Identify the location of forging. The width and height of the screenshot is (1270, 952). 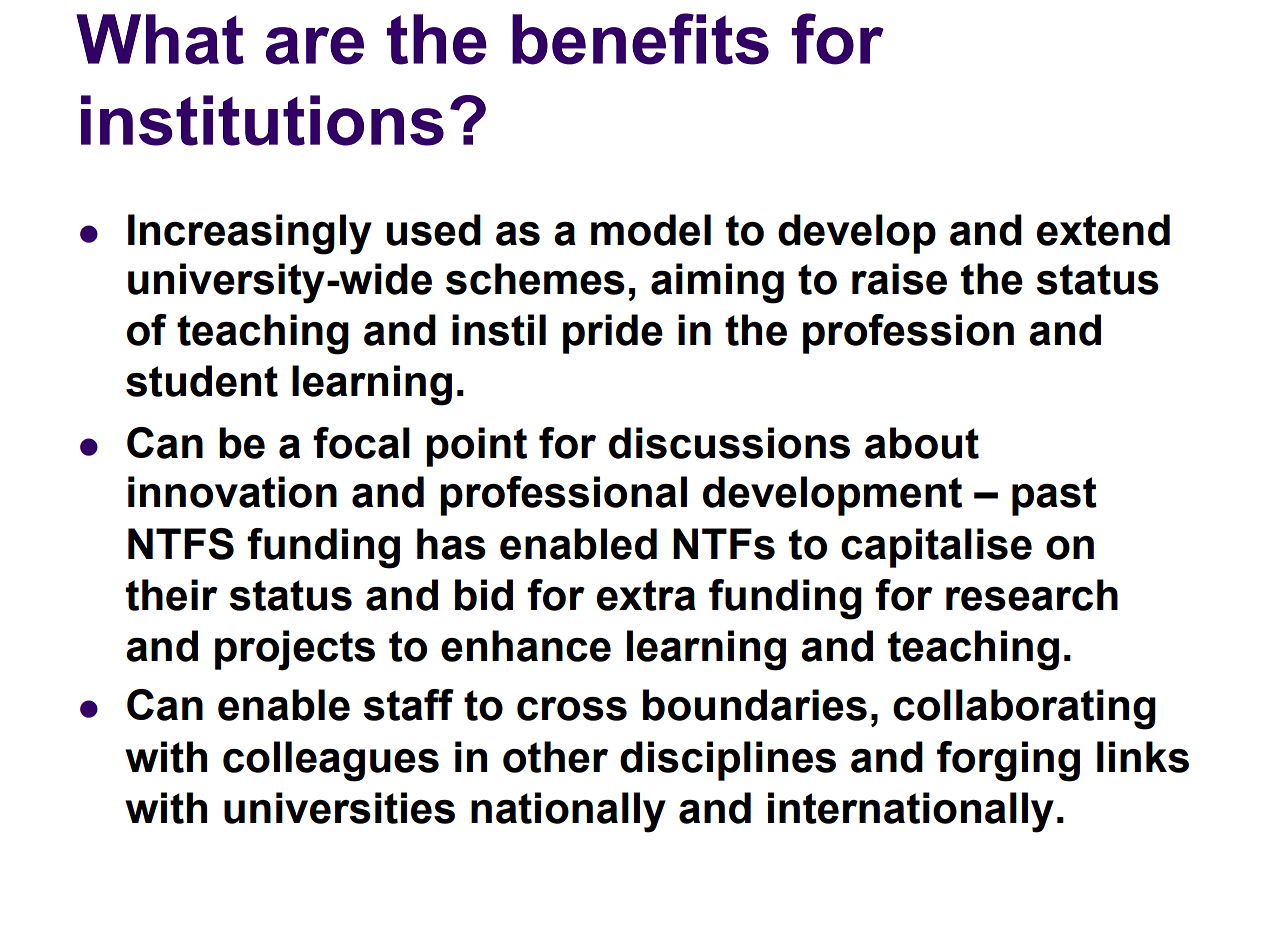
(1008, 761).
